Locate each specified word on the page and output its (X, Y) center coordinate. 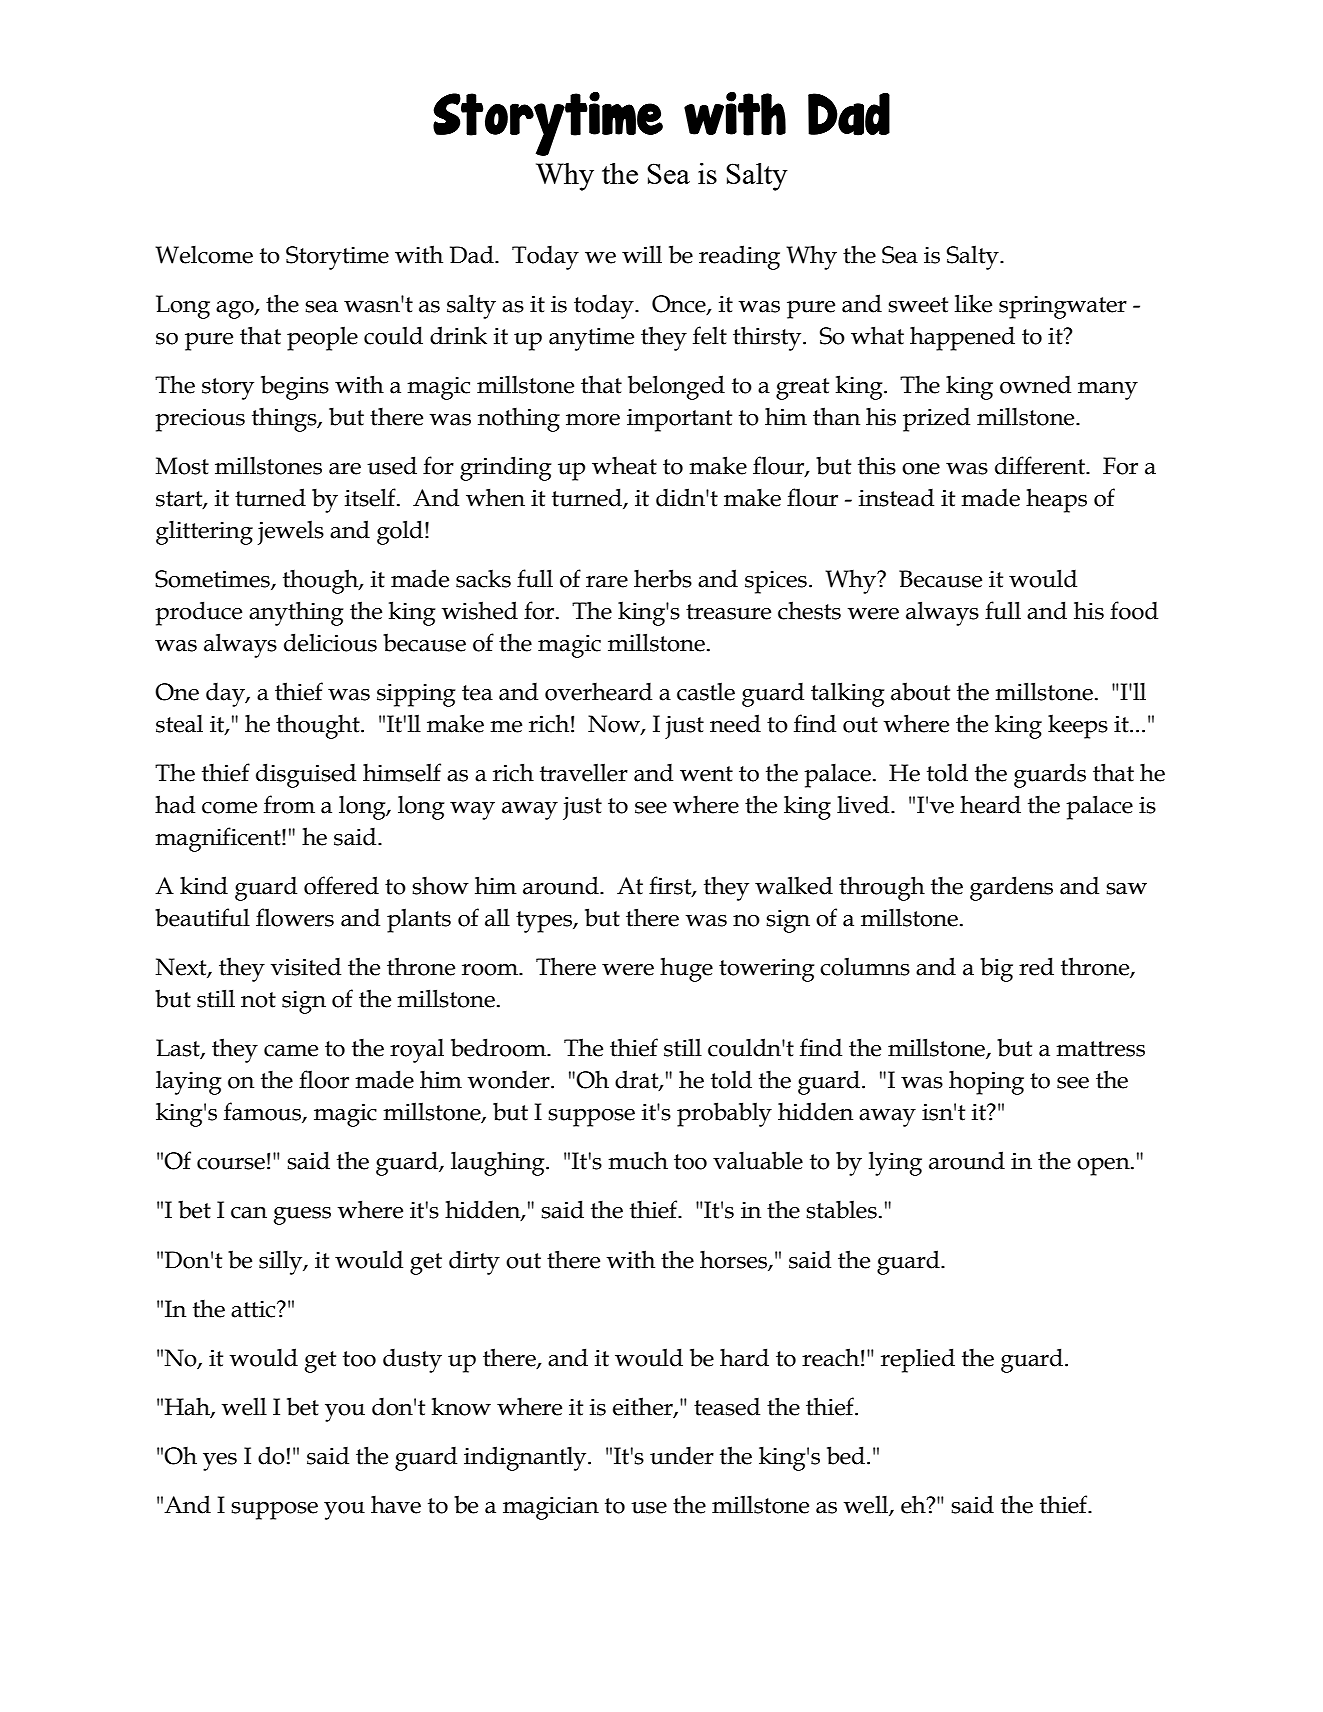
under (682, 1455)
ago (236, 310)
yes (220, 1462)
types (545, 922)
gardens (1011, 888)
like (973, 303)
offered (341, 885)
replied (918, 1360)
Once (680, 305)
